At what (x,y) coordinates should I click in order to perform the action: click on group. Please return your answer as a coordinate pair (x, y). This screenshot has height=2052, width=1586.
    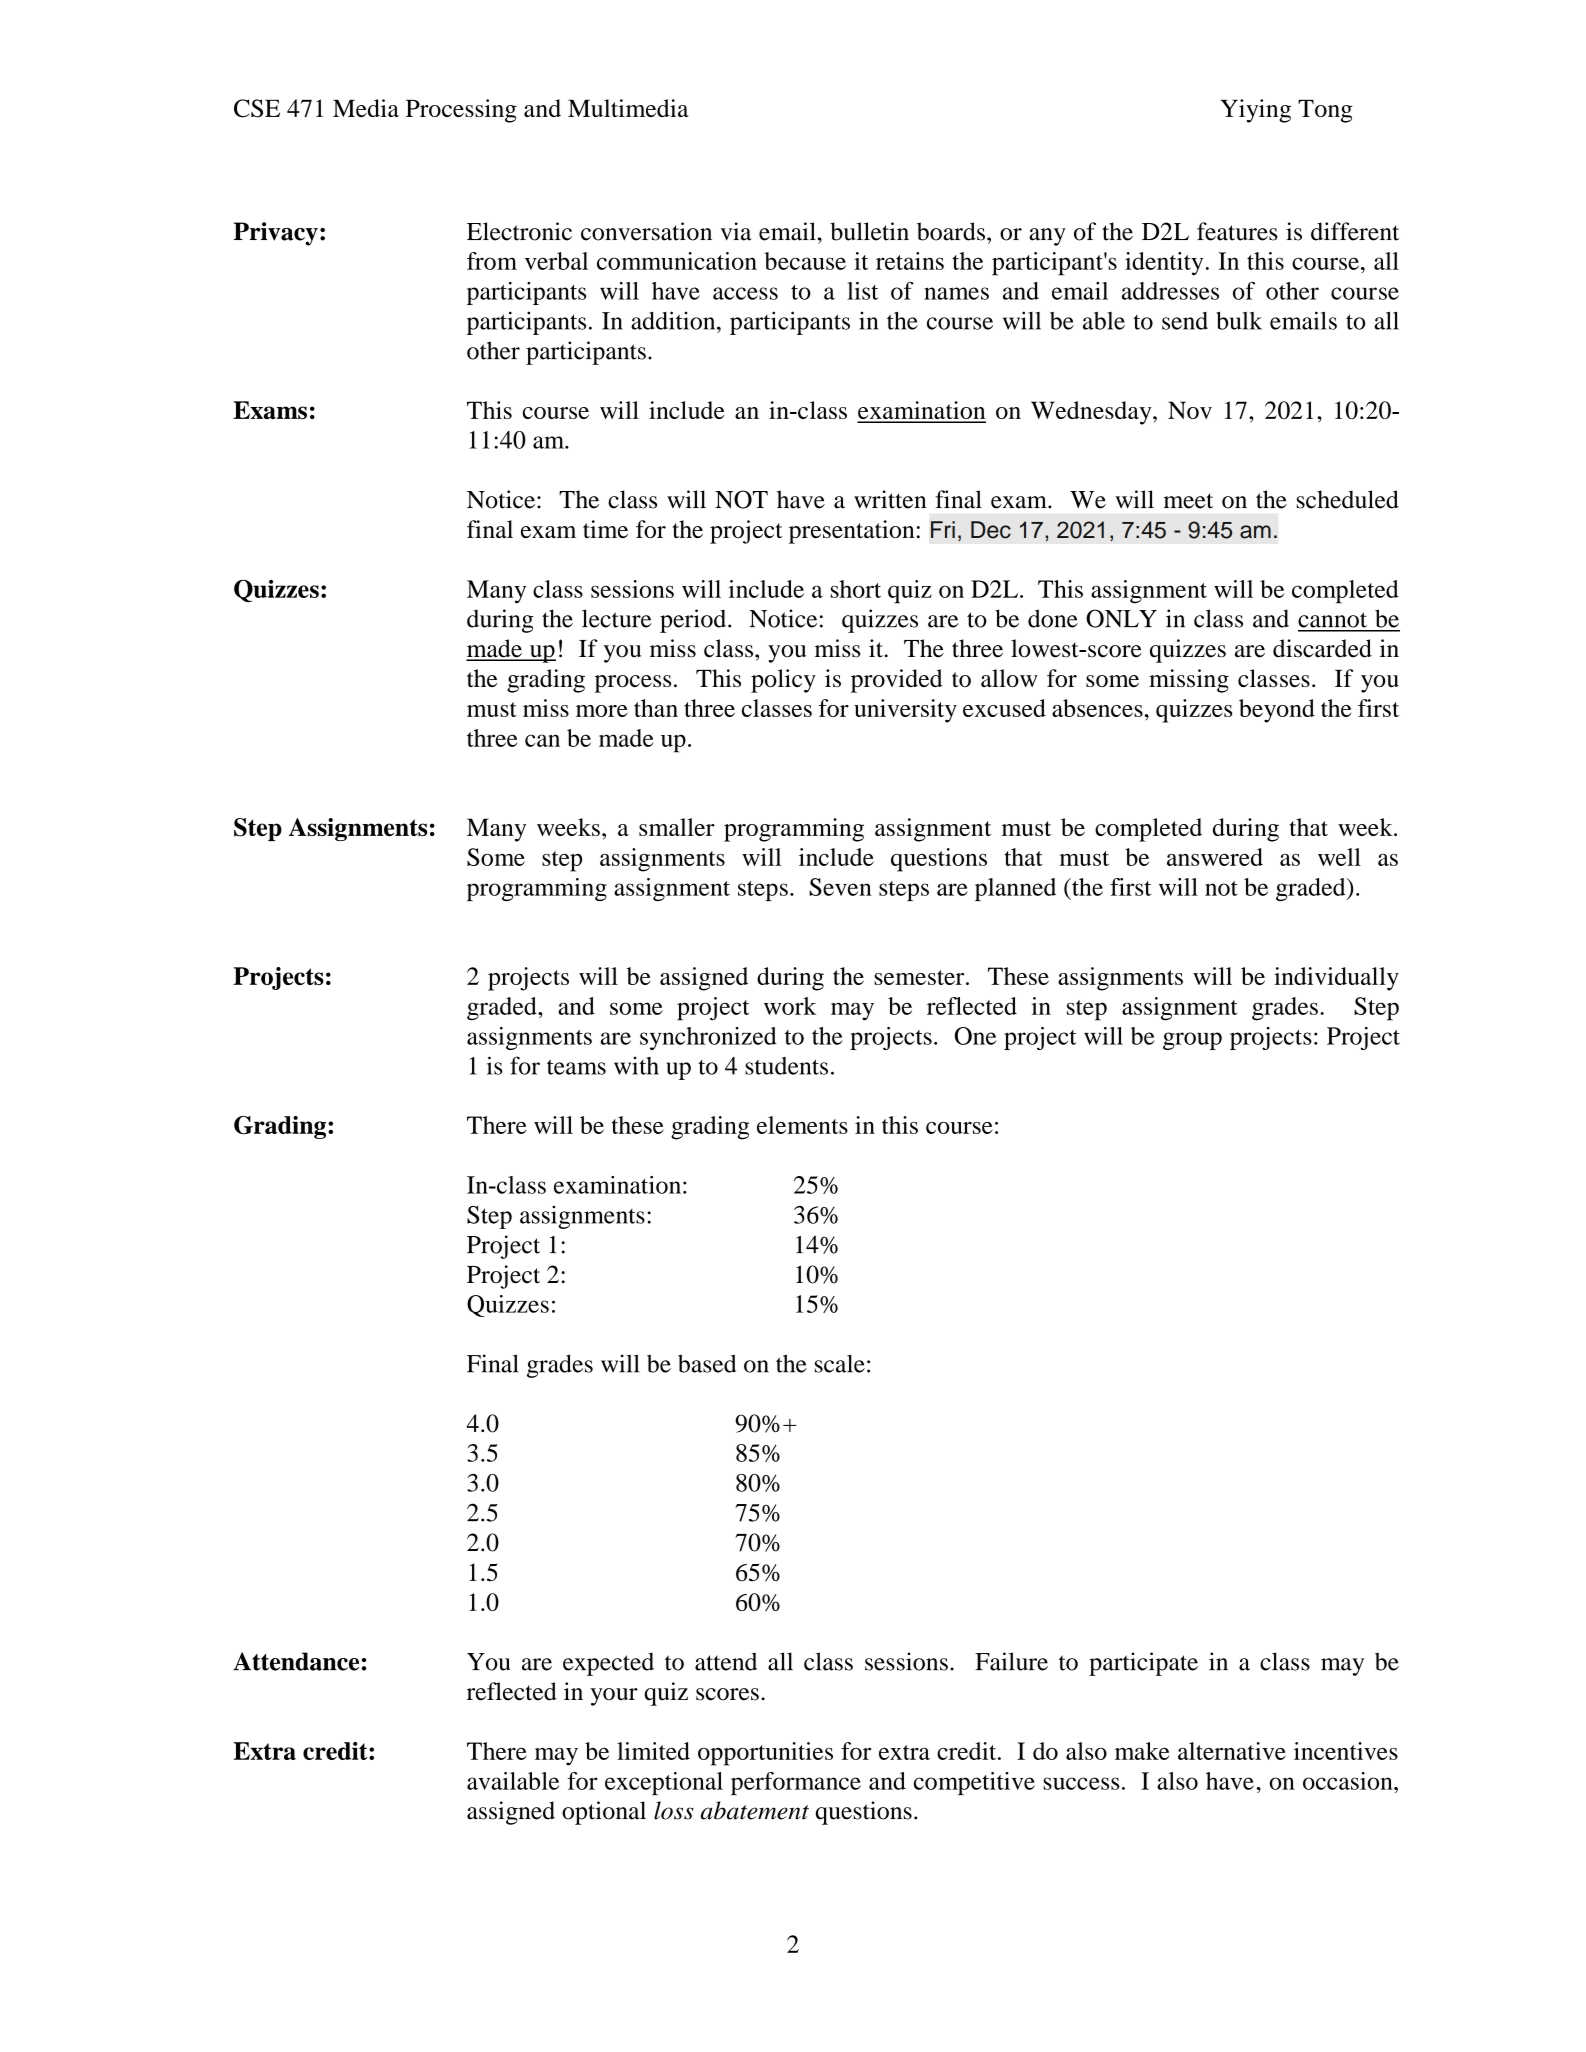
    Looking at the image, I should click on (1192, 1041).
